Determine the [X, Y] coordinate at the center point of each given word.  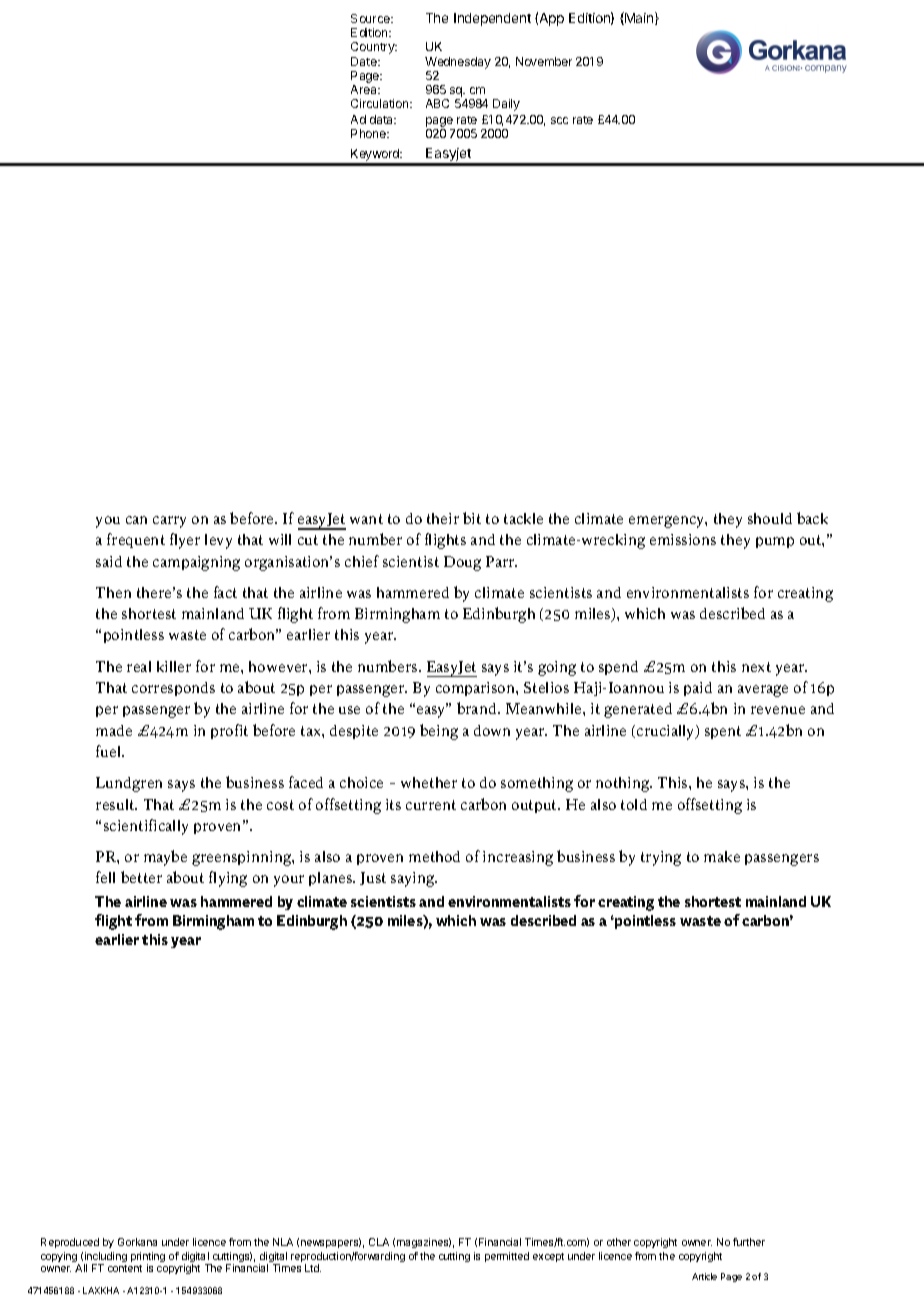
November [544, 61]
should [770, 518]
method [434, 856]
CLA [379, 1242]
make [722, 856]
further [749, 1242]
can [136, 520]
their [443, 518]
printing [148, 1258]
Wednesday [458, 64]
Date [365, 61]
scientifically [146, 827]
